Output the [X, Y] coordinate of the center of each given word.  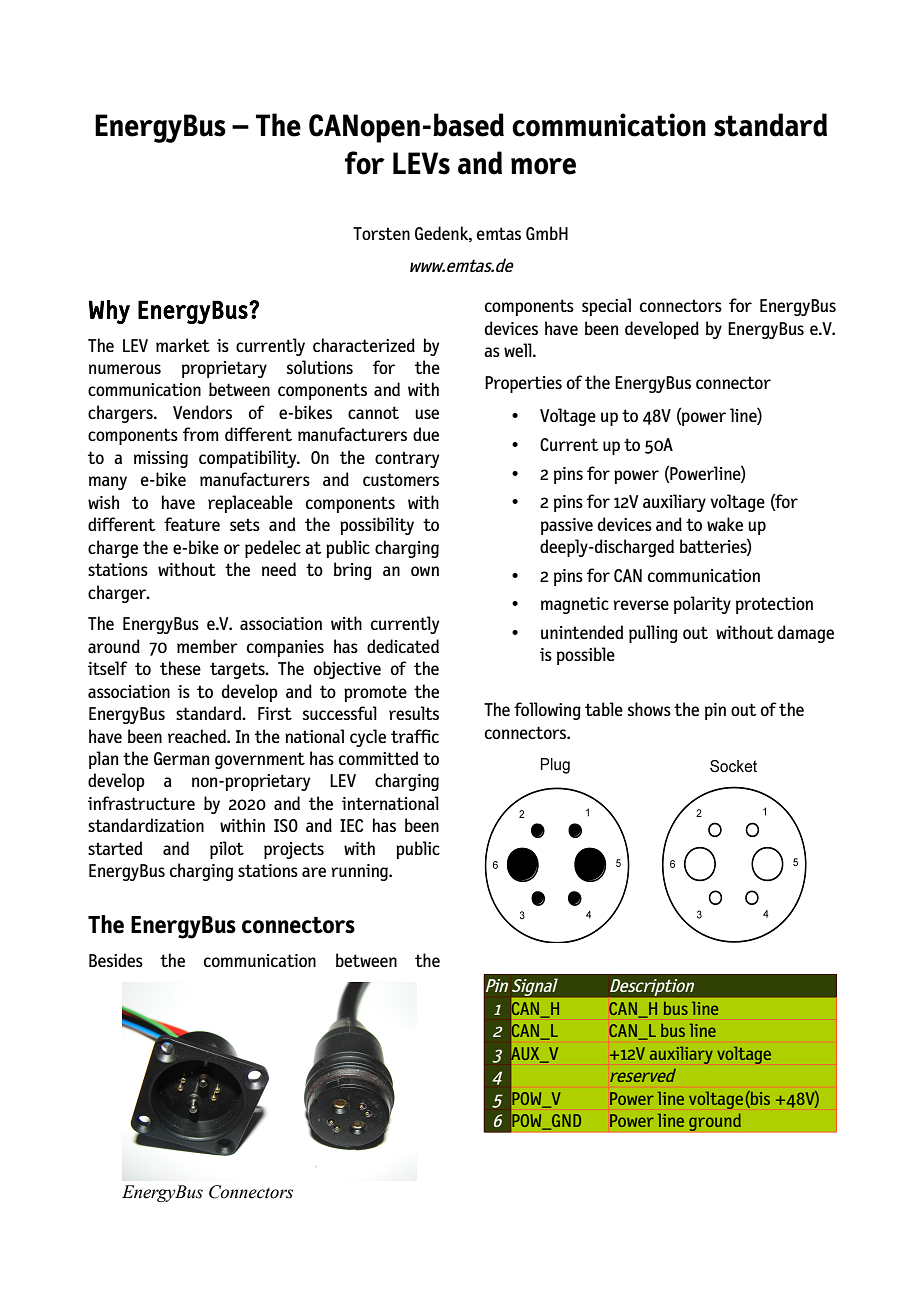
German [181, 758]
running [360, 872]
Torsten [381, 233]
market [183, 345]
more [543, 166]
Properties [523, 384]
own [425, 571]
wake [725, 524]
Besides [116, 960]
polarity [702, 605]
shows [649, 709]
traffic [415, 736]
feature [192, 524]
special [606, 307]
